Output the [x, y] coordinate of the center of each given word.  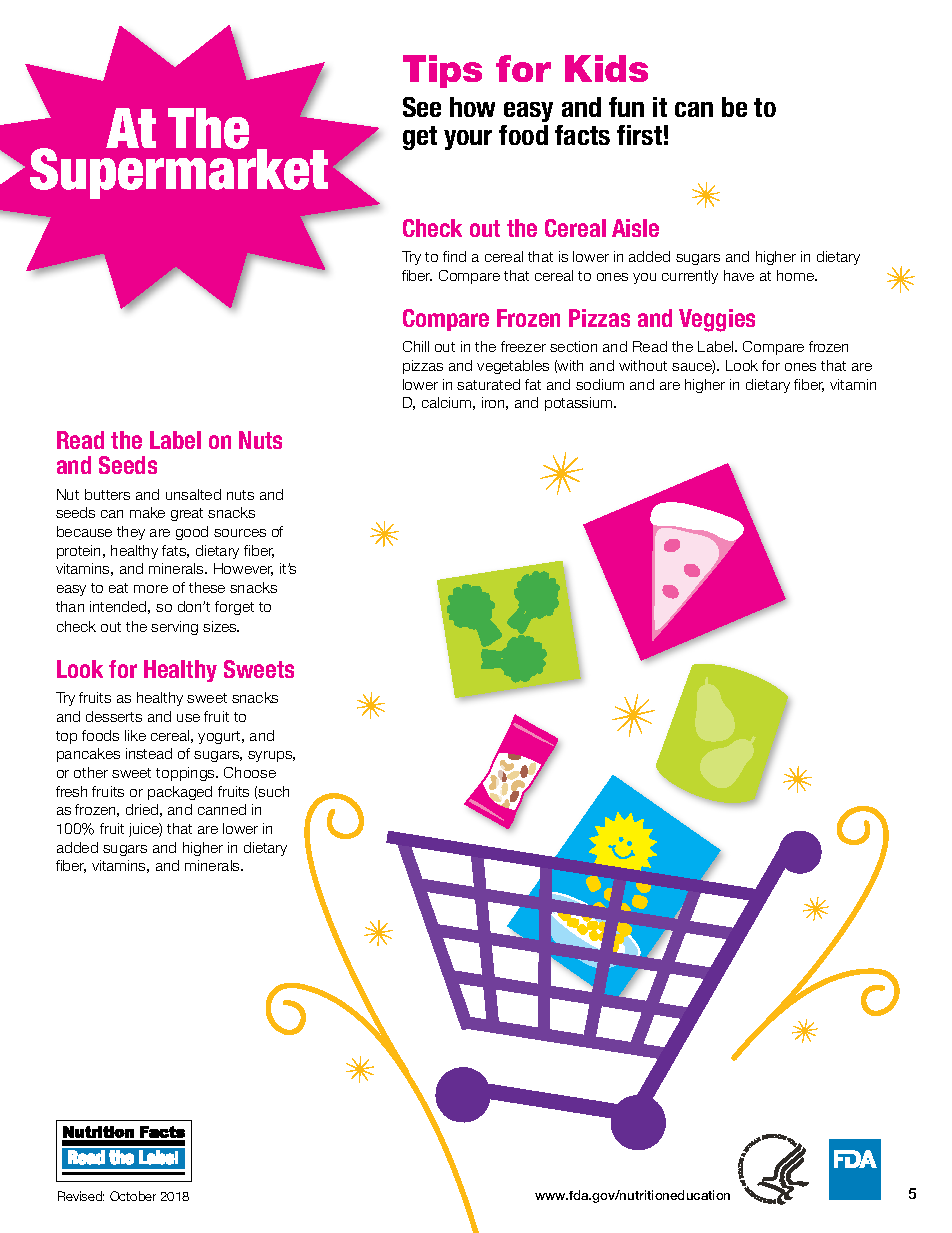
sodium [600, 384]
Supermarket [179, 172]
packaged [180, 793]
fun [626, 107]
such [273, 791]
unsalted [193, 494]
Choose [250, 772]
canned [222, 809]
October [133, 1196]
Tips [442, 71]
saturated [488, 384]
